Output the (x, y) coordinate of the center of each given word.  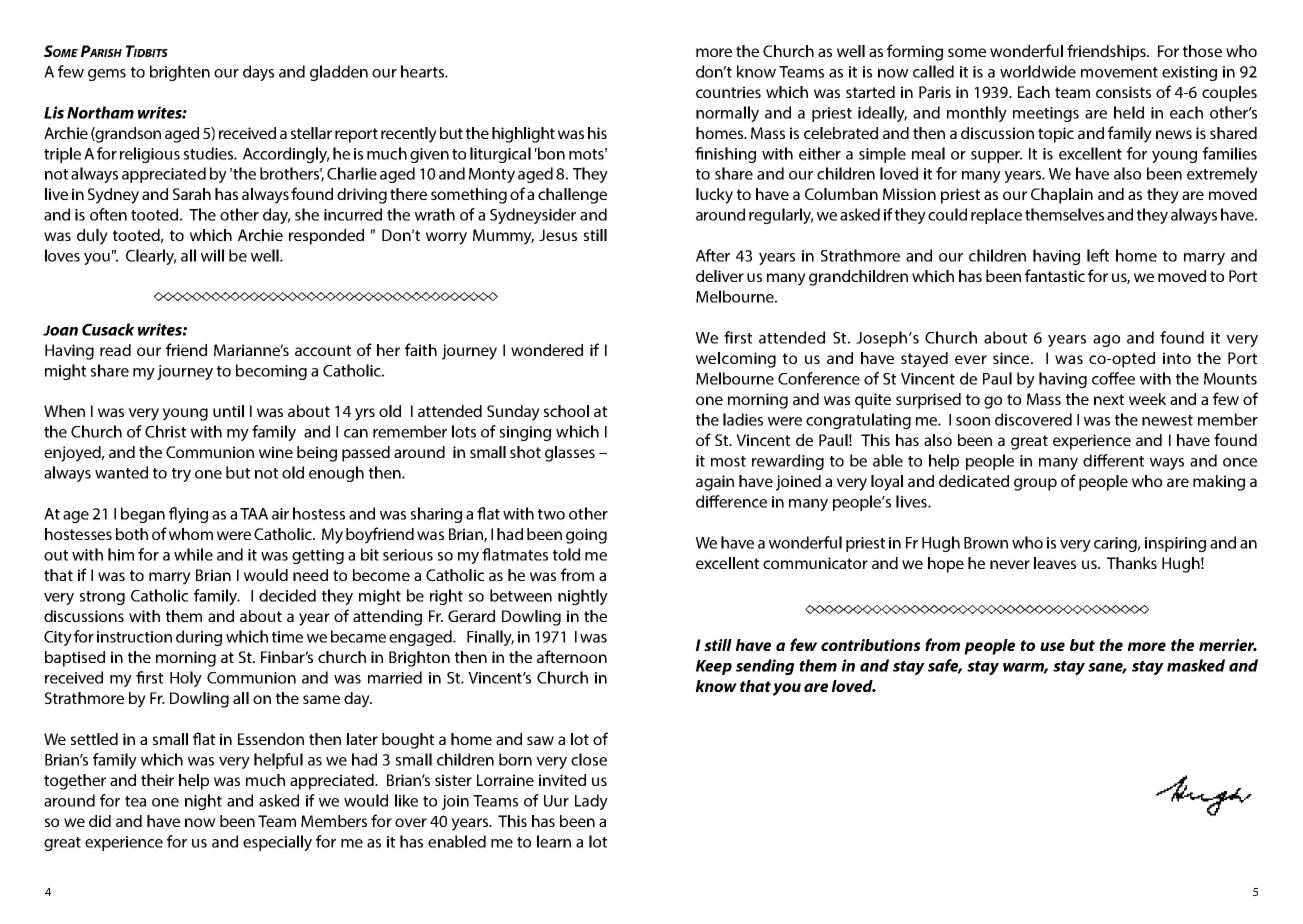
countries (728, 92)
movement (1119, 72)
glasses (570, 454)
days (258, 73)
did (100, 821)
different (1113, 460)
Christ (165, 431)
